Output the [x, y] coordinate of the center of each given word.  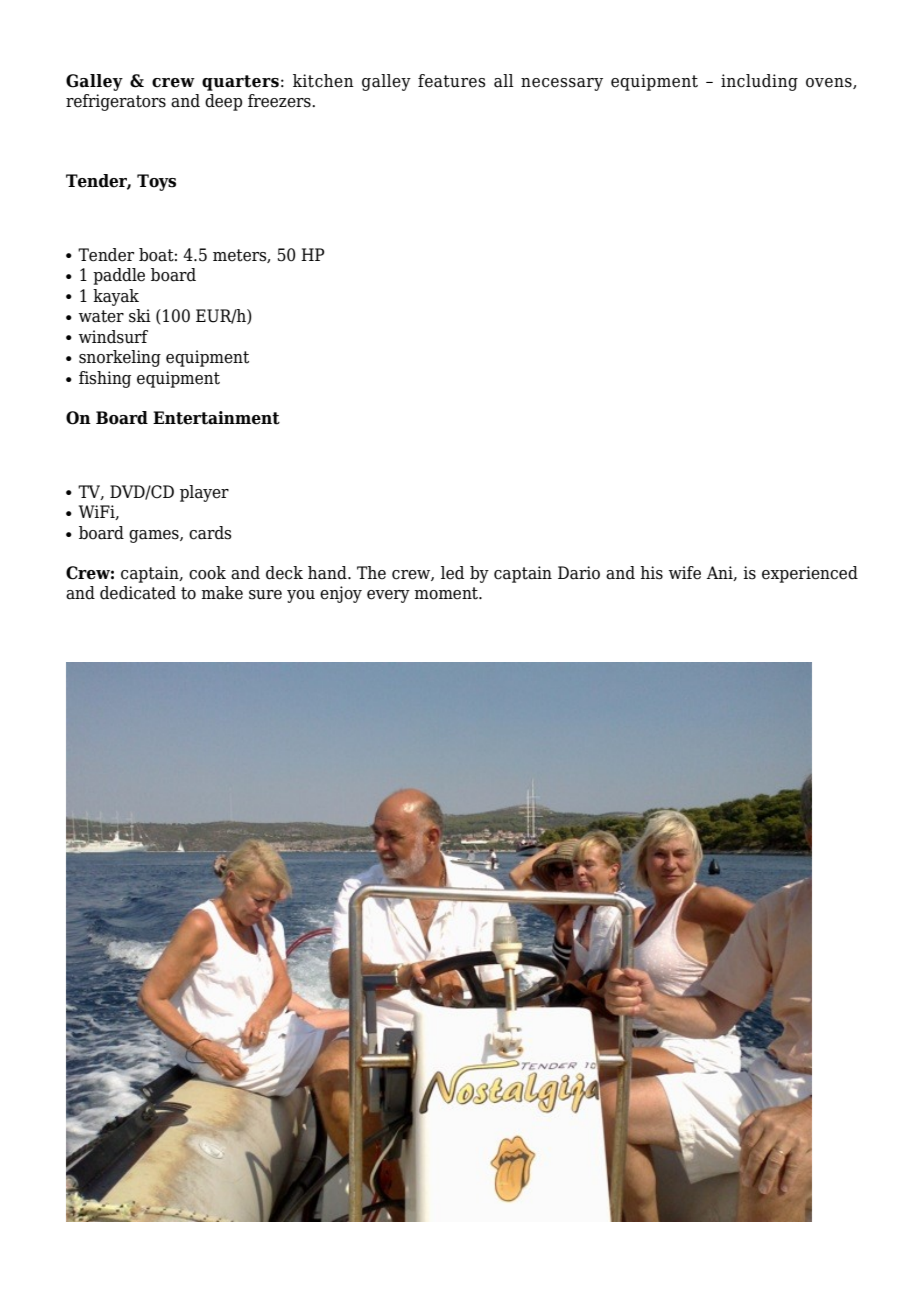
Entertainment [216, 418]
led [452, 573]
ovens [830, 83]
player [204, 493]
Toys [156, 182]
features [452, 81]
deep [223, 102]
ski [140, 316]
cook [207, 573]
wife [685, 573]
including [759, 82]
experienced [810, 574]
